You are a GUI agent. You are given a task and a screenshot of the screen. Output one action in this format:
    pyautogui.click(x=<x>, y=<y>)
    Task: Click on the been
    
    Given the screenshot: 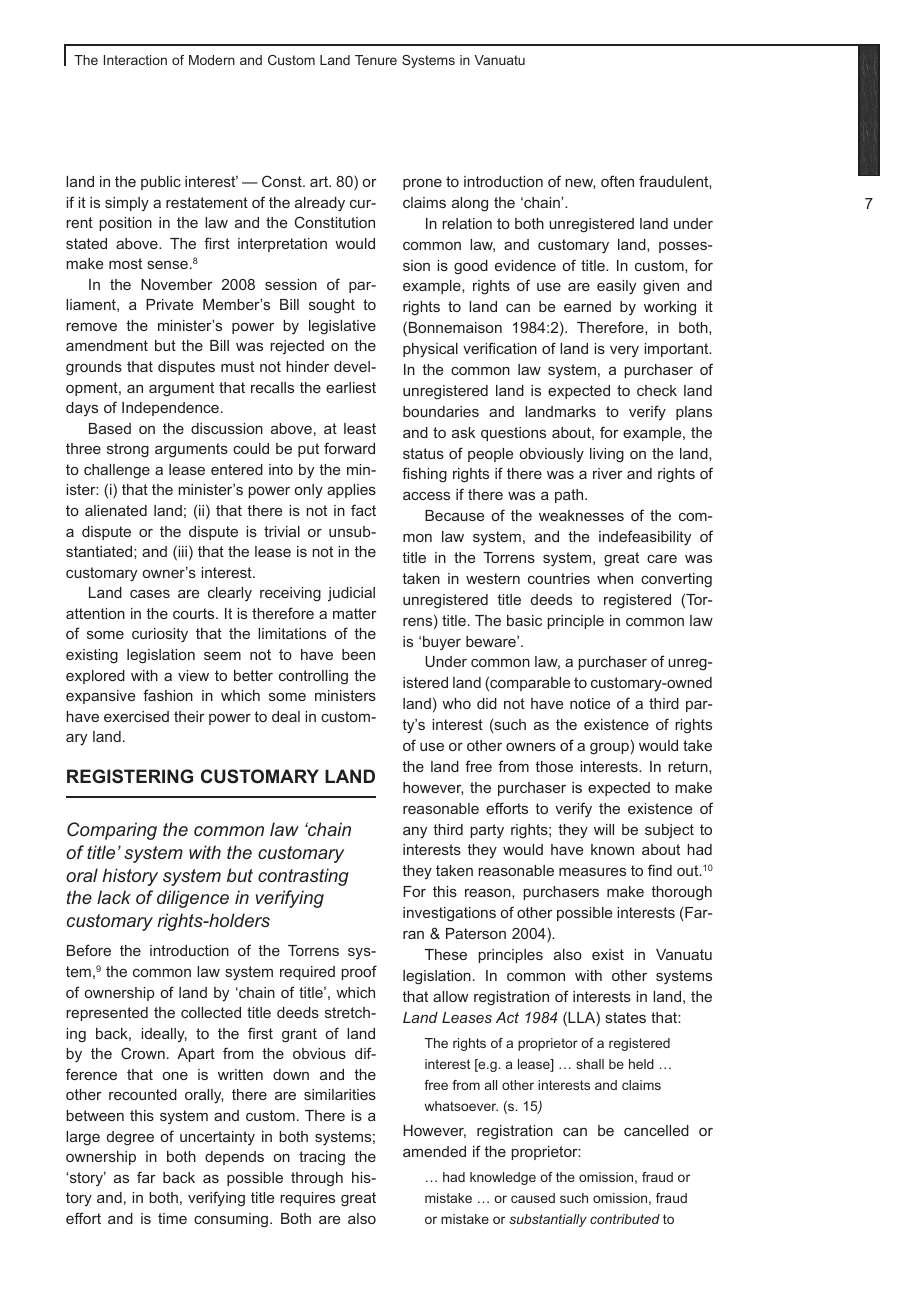 What is the action you would take?
    pyautogui.click(x=358, y=654)
